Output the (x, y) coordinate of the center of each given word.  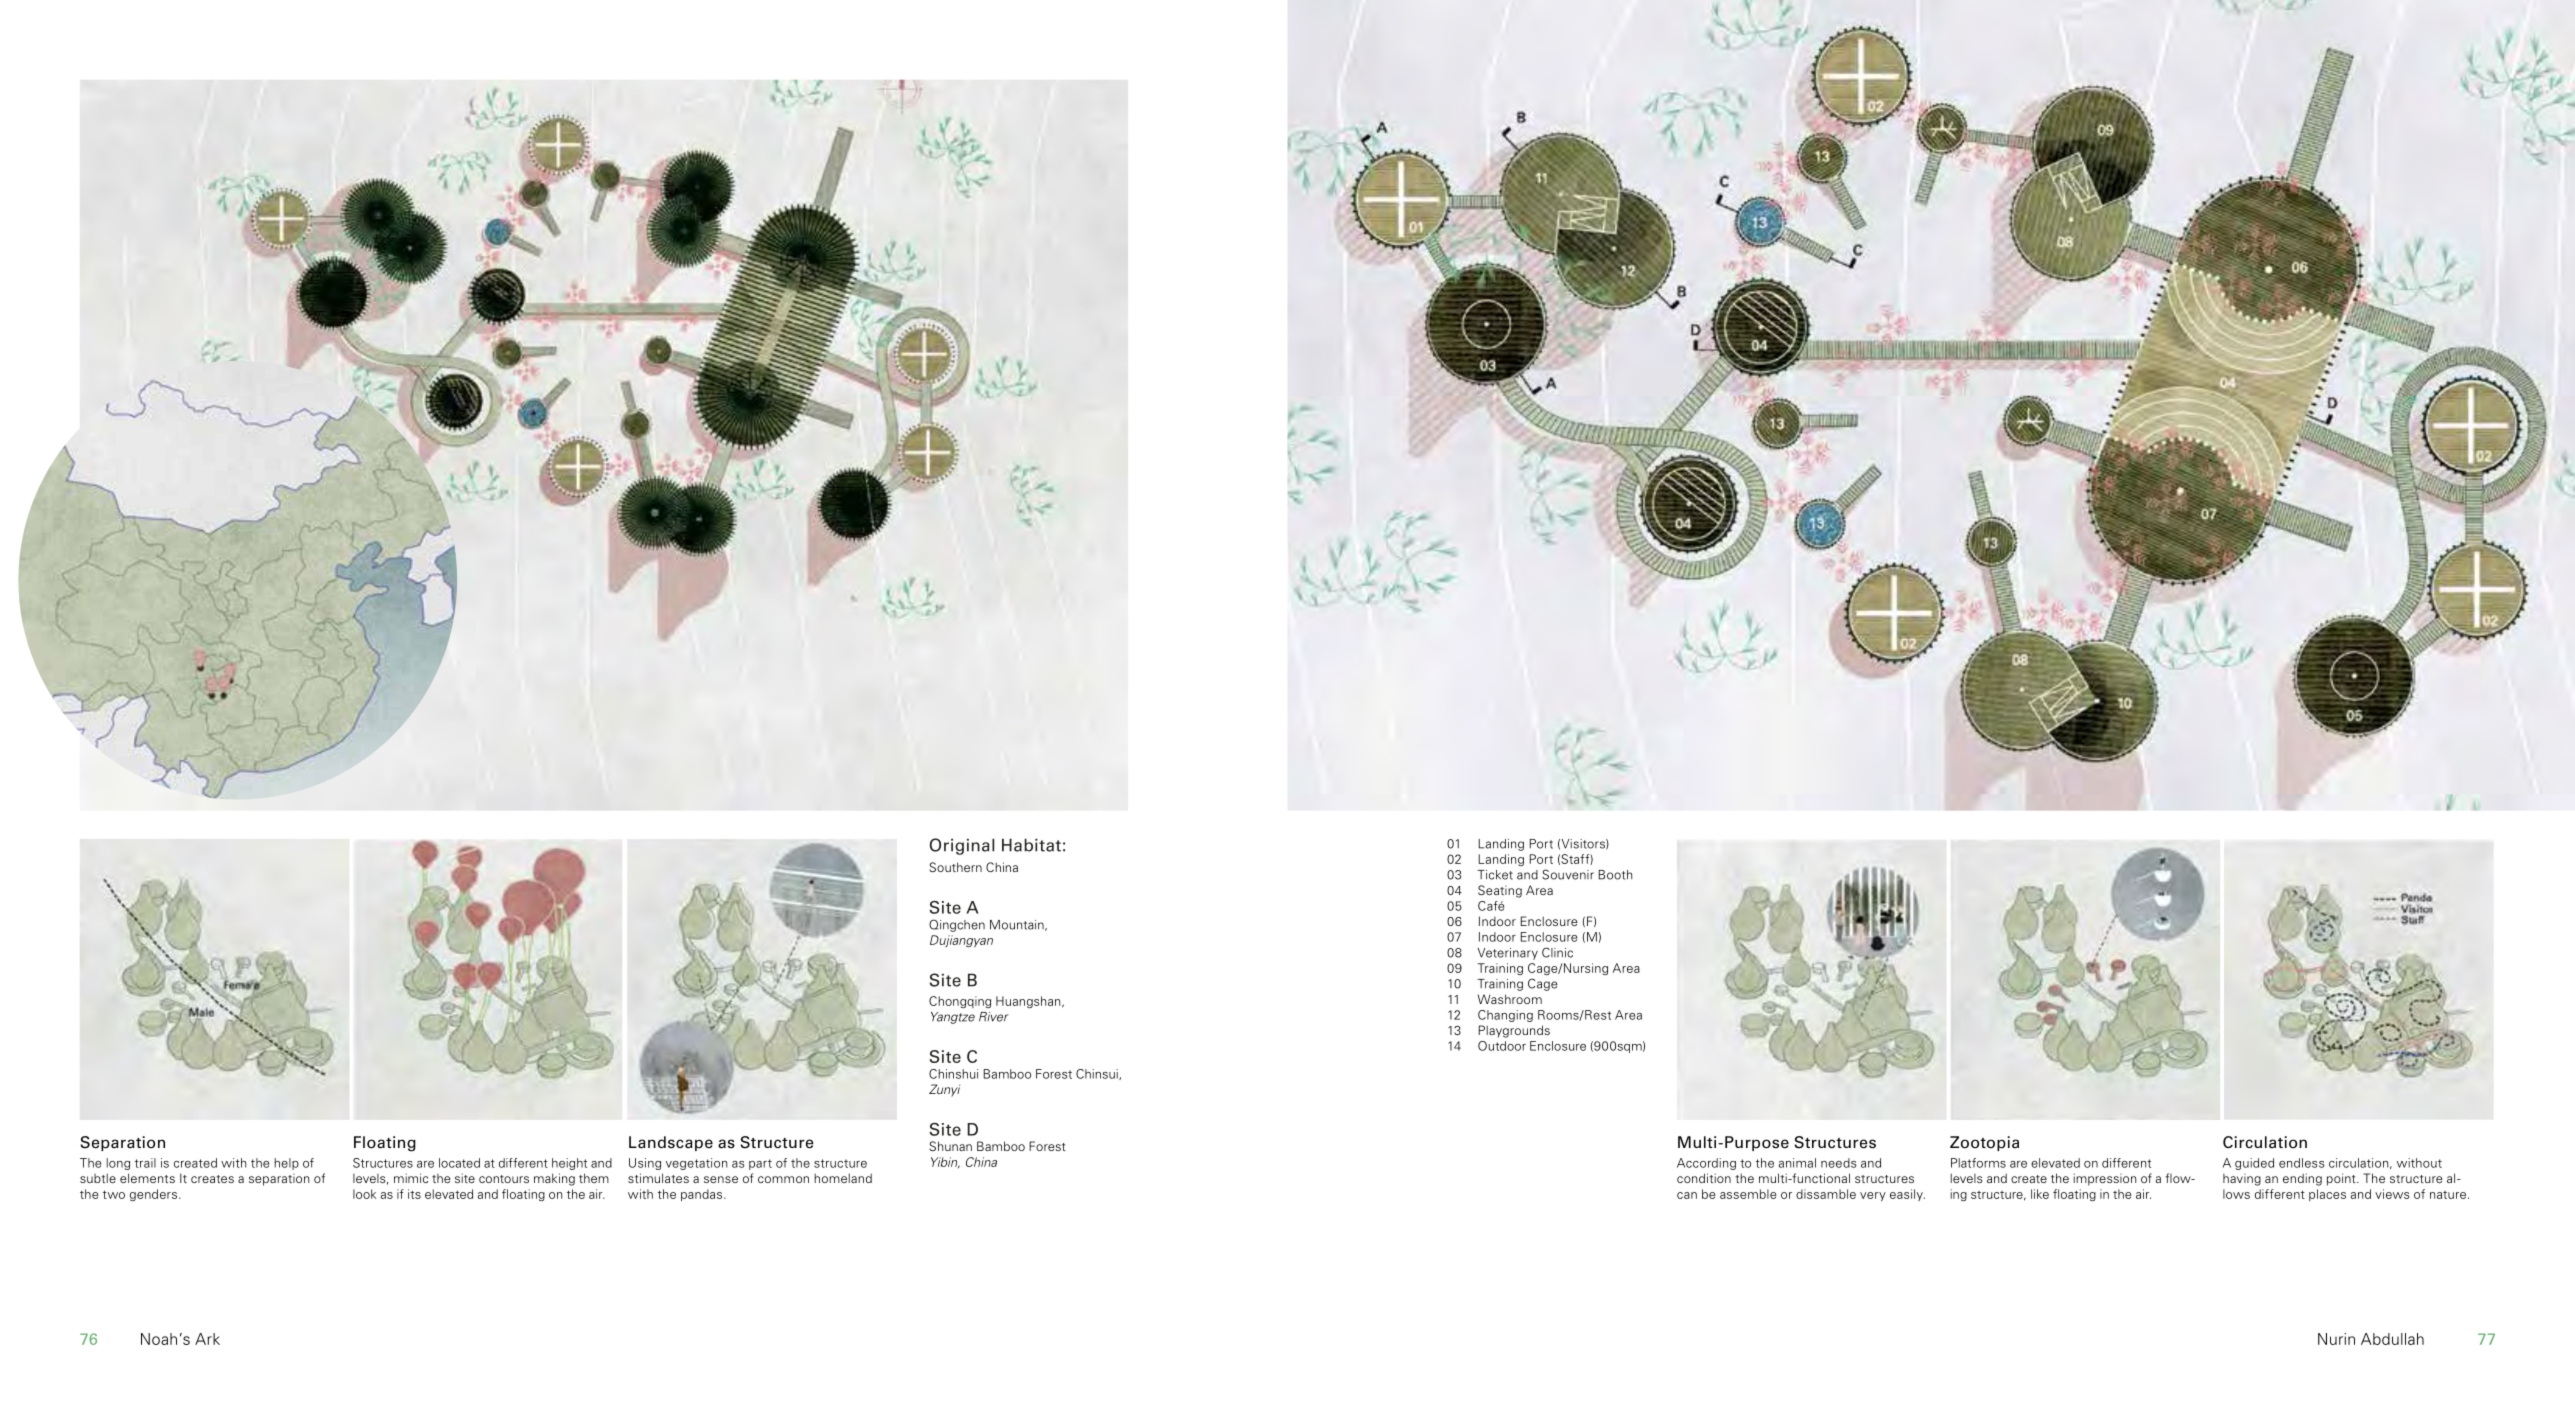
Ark (207, 1339)
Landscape (671, 1143)
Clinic (1557, 952)
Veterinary (1507, 954)
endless (2302, 1163)
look (364, 1194)
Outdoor (1502, 1046)
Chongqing (960, 1002)
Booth (1615, 875)
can (1687, 1195)
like (2040, 1194)
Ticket (1495, 875)
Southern (955, 867)
